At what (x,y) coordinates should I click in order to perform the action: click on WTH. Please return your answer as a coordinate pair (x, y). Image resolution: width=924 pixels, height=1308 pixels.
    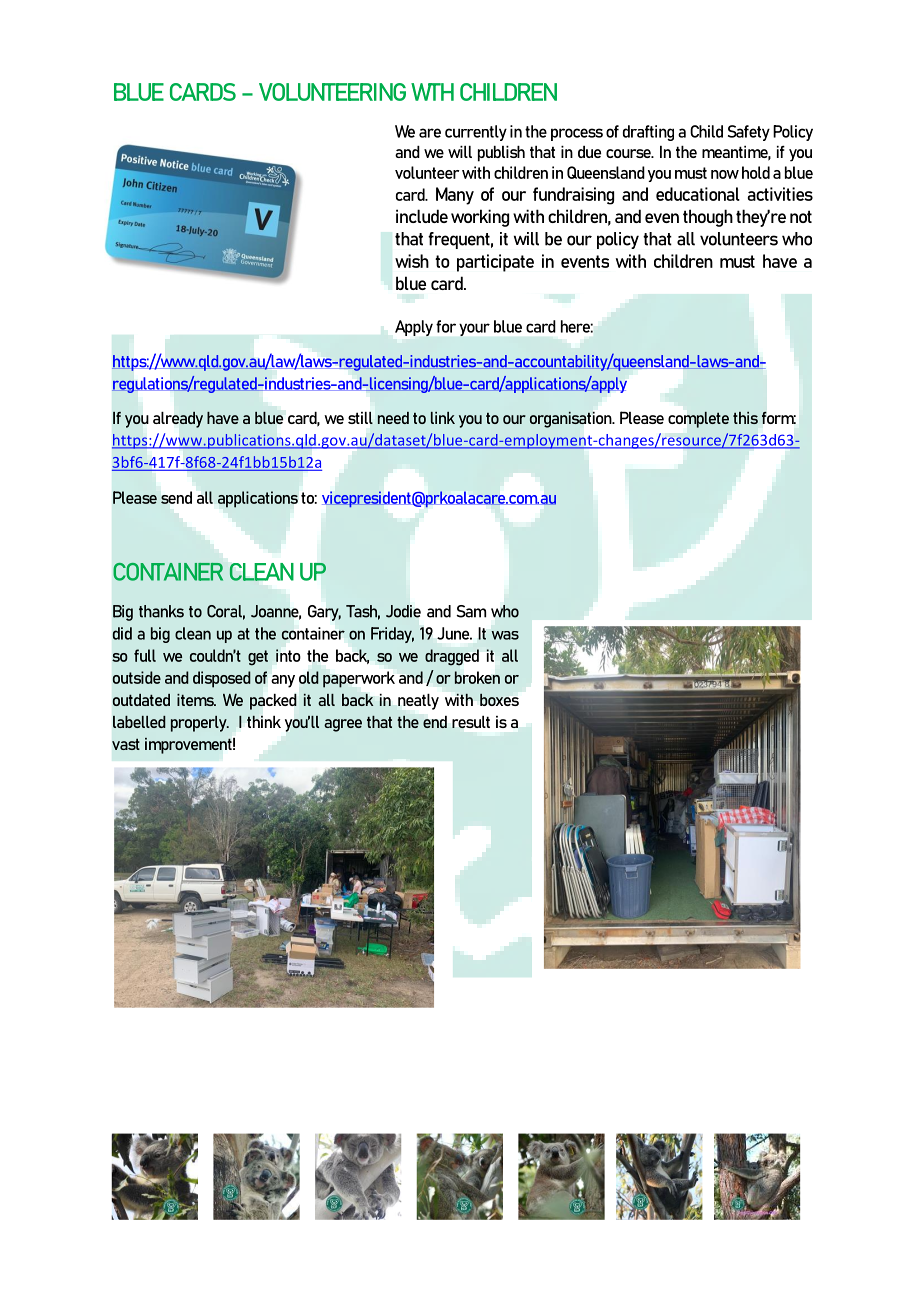
    Looking at the image, I should click on (432, 92).
